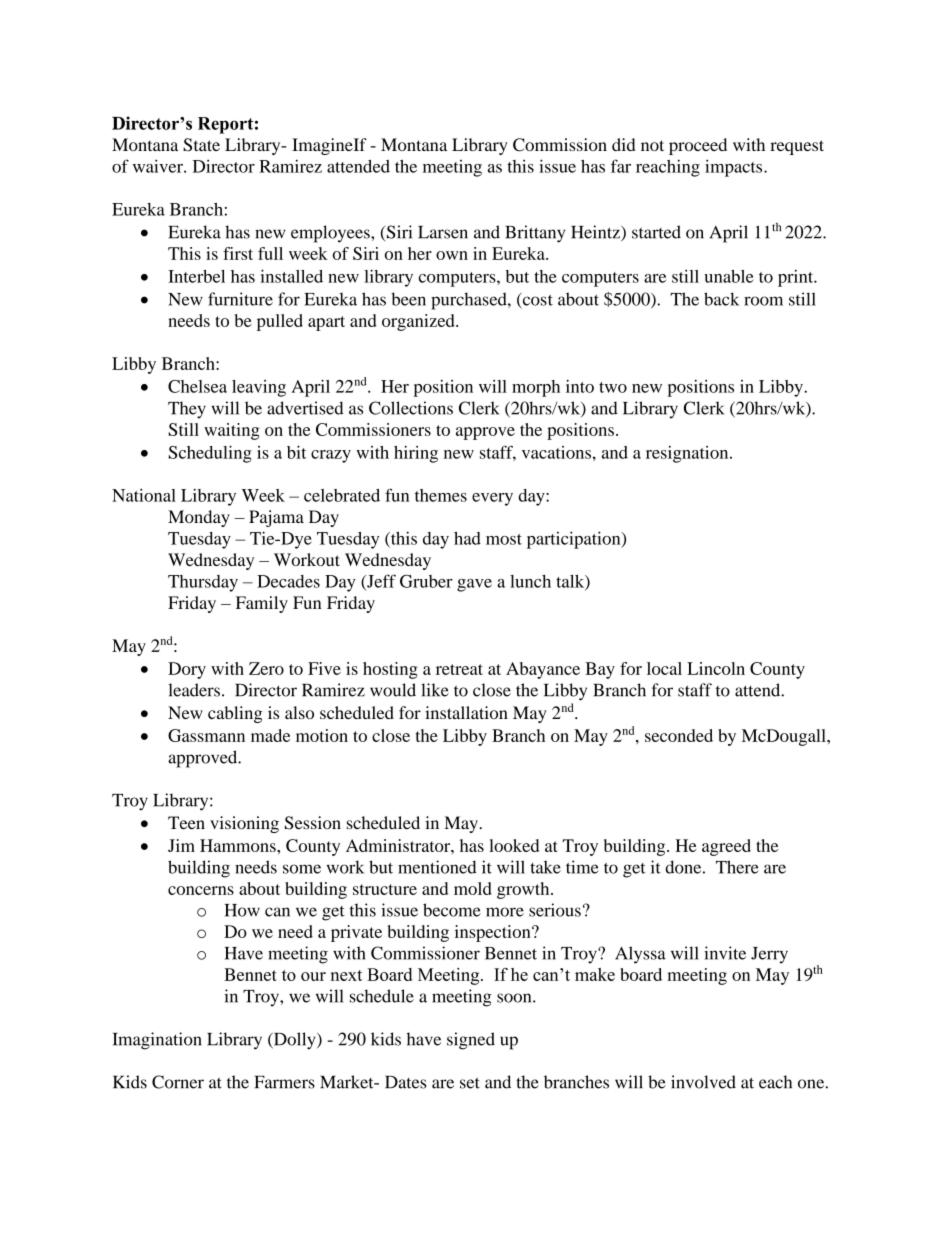  I want to click on installation, so click(466, 712).
